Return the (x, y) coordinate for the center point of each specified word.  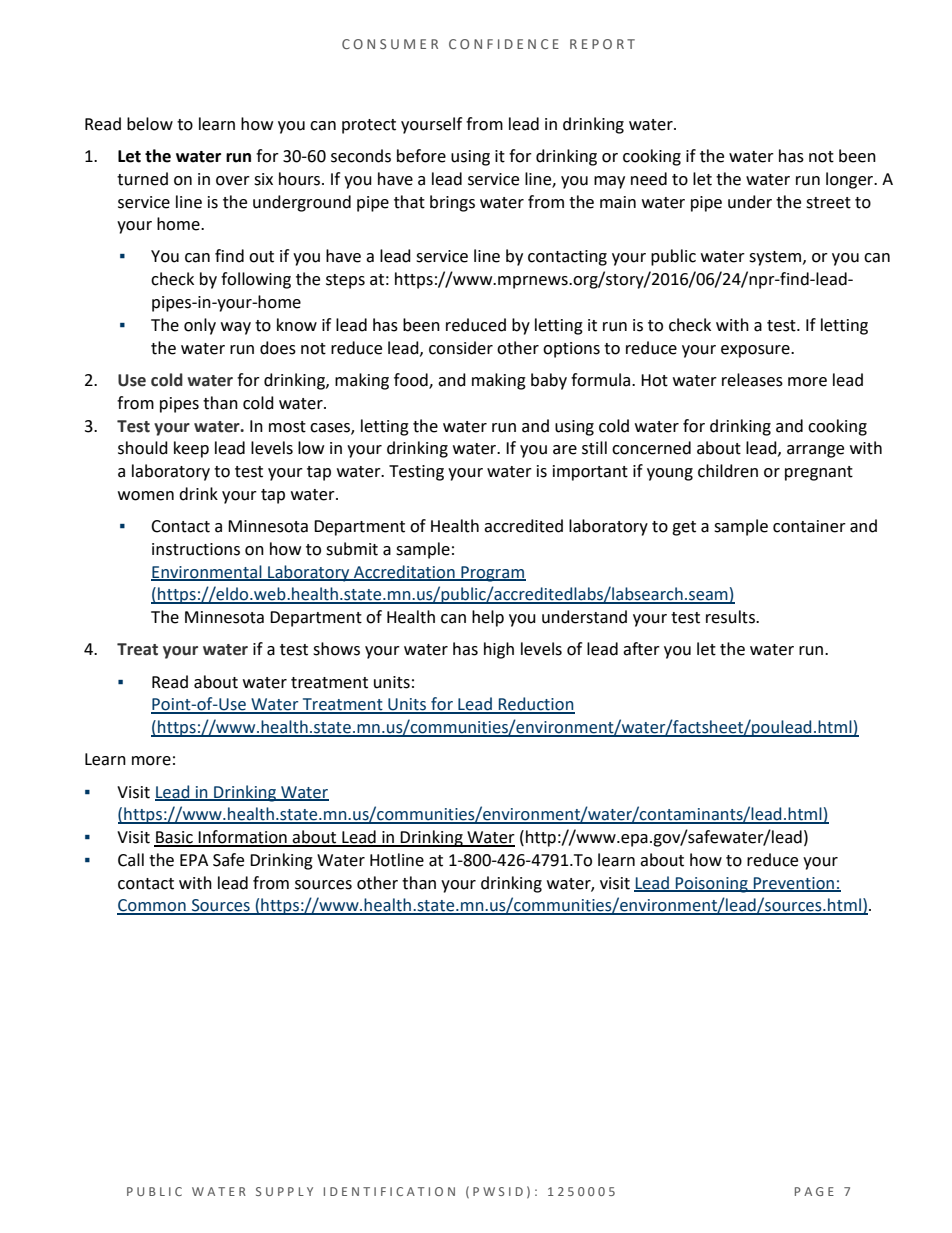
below (150, 124)
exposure (756, 351)
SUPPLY (284, 1191)
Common (152, 906)
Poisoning (712, 885)
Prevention (794, 884)
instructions (196, 549)
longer (851, 180)
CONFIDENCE (504, 44)
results (731, 617)
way (236, 328)
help (488, 618)
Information (243, 838)
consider (461, 348)
